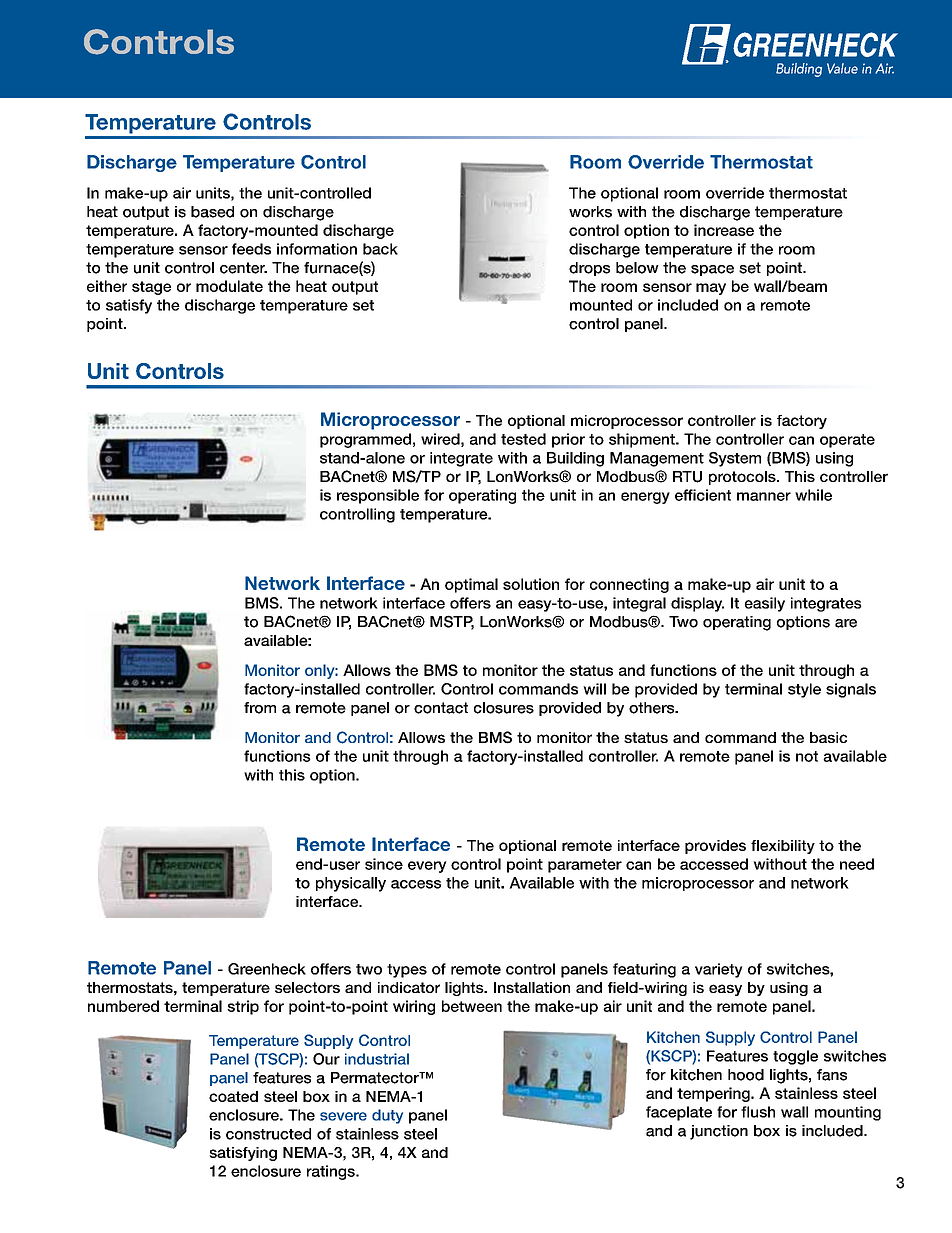  What do you see at coordinates (380, 249) in the screenshot?
I see `back` at bounding box center [380, 249].
